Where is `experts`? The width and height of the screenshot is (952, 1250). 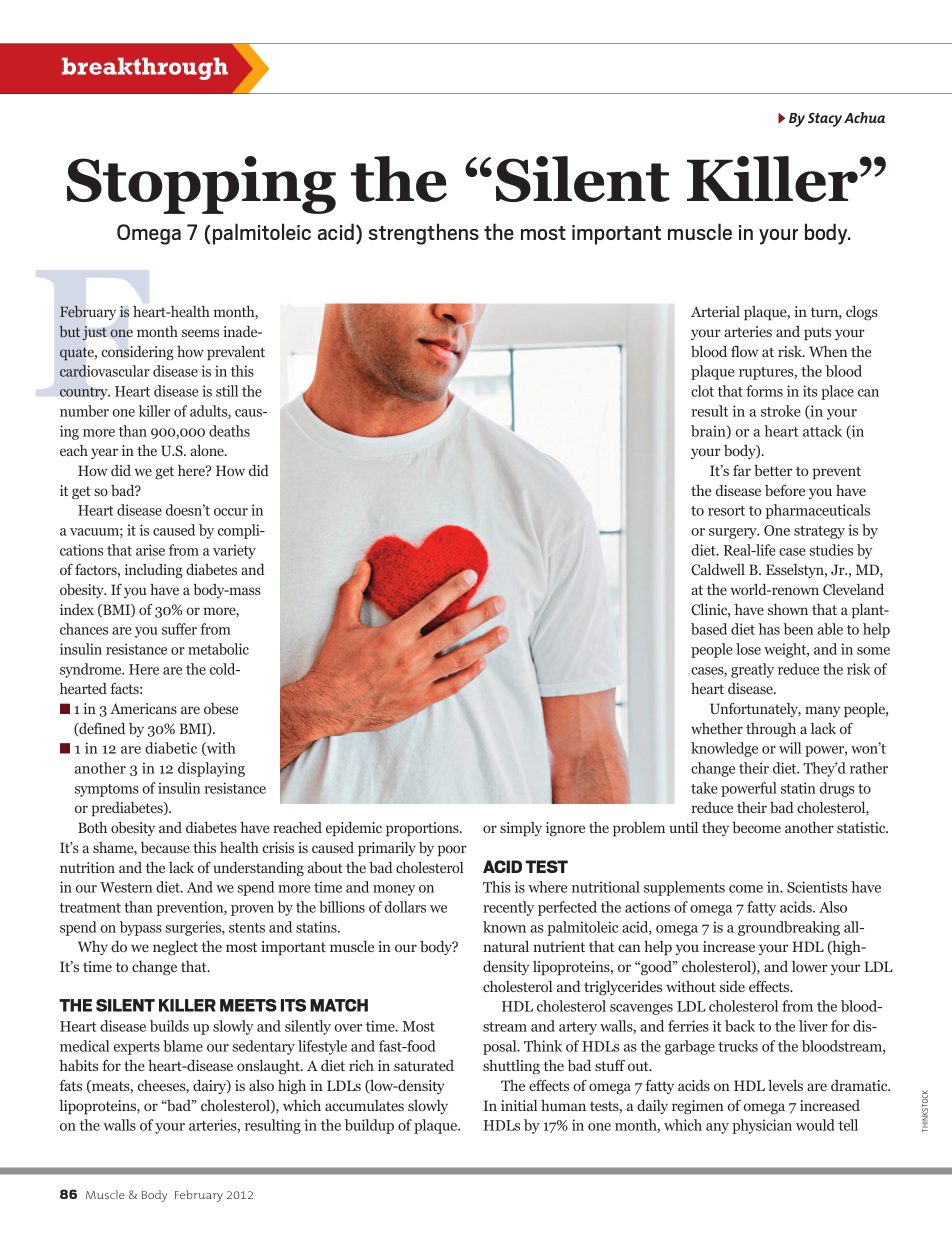 experts is located at coordinates (137, 1048).
